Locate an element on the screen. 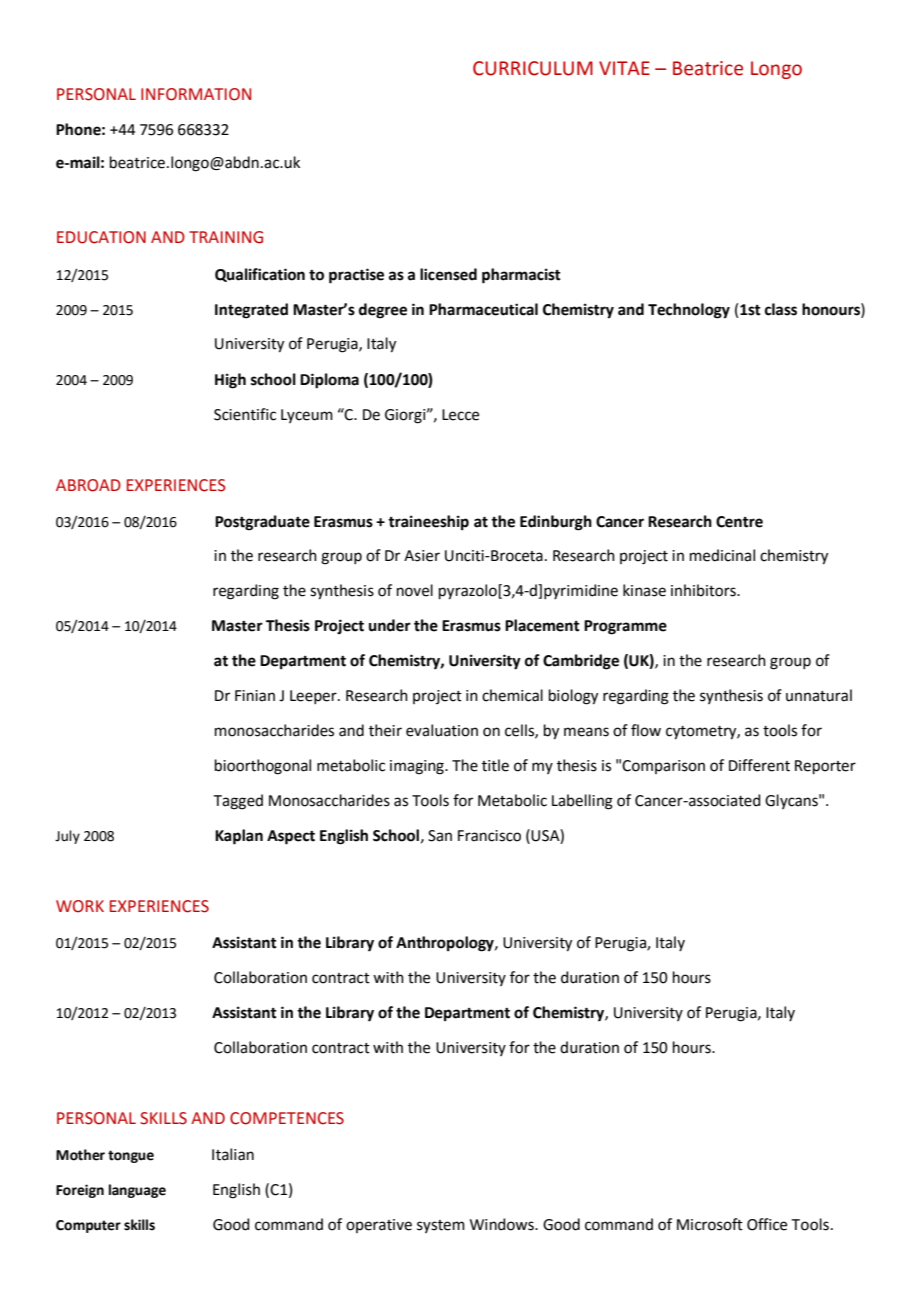  language is located at coordinates (137, 1191).
